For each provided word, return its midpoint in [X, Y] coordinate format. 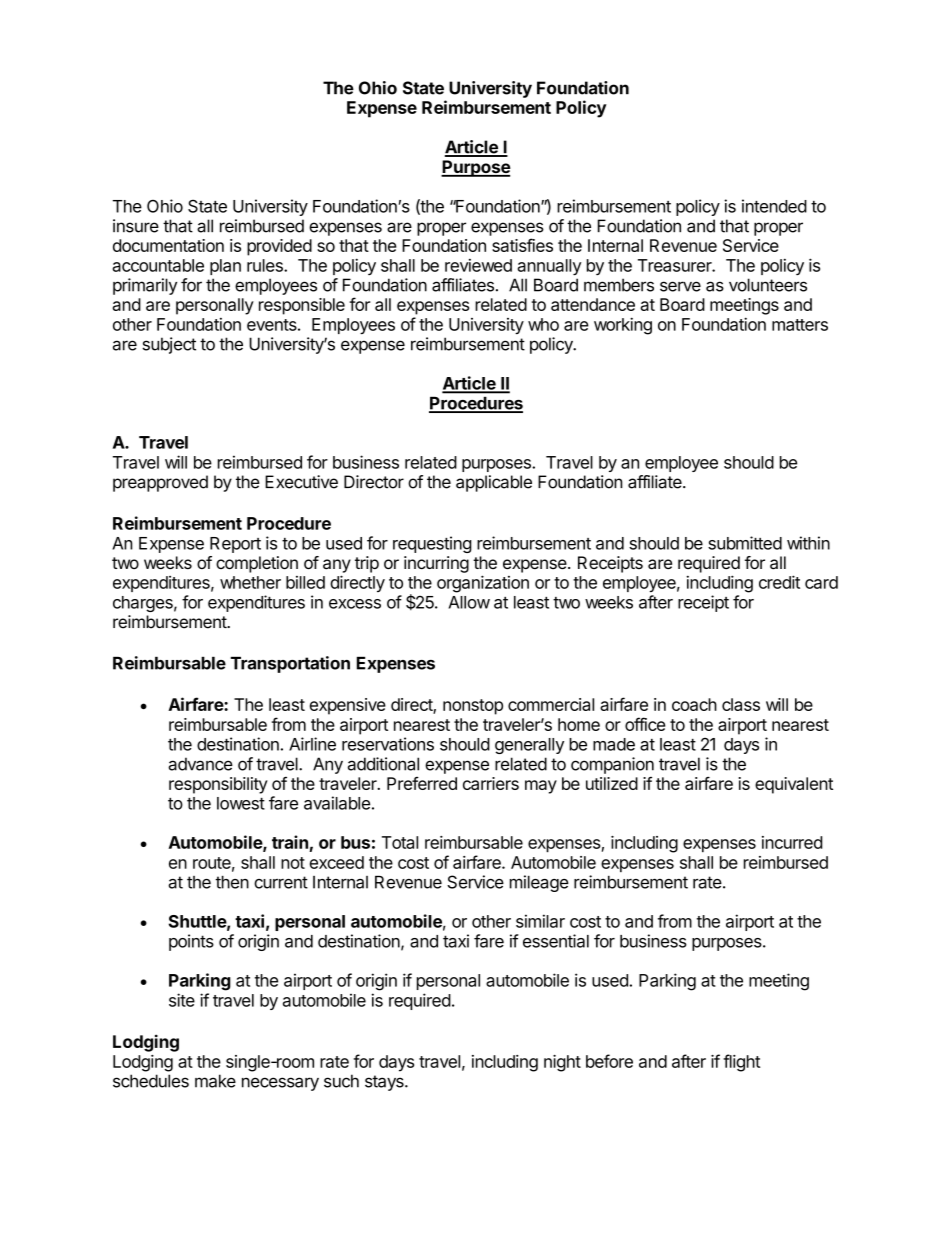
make [215, 1081]
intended [774, 206]
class [741, 704]
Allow [469, 602]
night [562, 1063]
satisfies [522, 245]
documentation [168, 245]
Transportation [290, 664]
